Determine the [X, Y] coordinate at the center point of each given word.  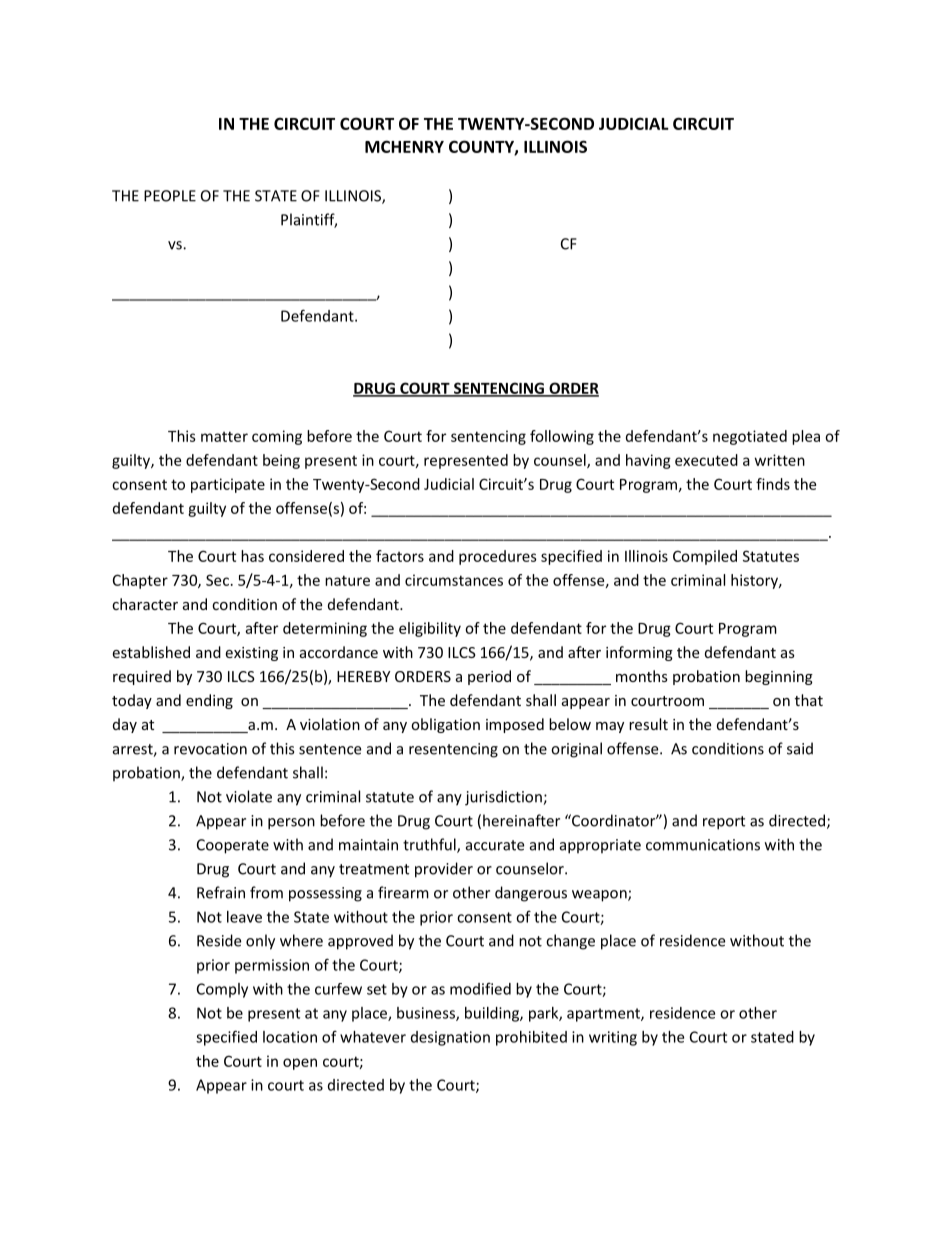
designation [450, 1038]
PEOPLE [170, 196]
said [800, 748]
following [562, 437]
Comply [222, 990]
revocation [210, 749]
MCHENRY [404, 146]
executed [706, 460]
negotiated [750, 437]
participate [228, 485]
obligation [445, 725]
